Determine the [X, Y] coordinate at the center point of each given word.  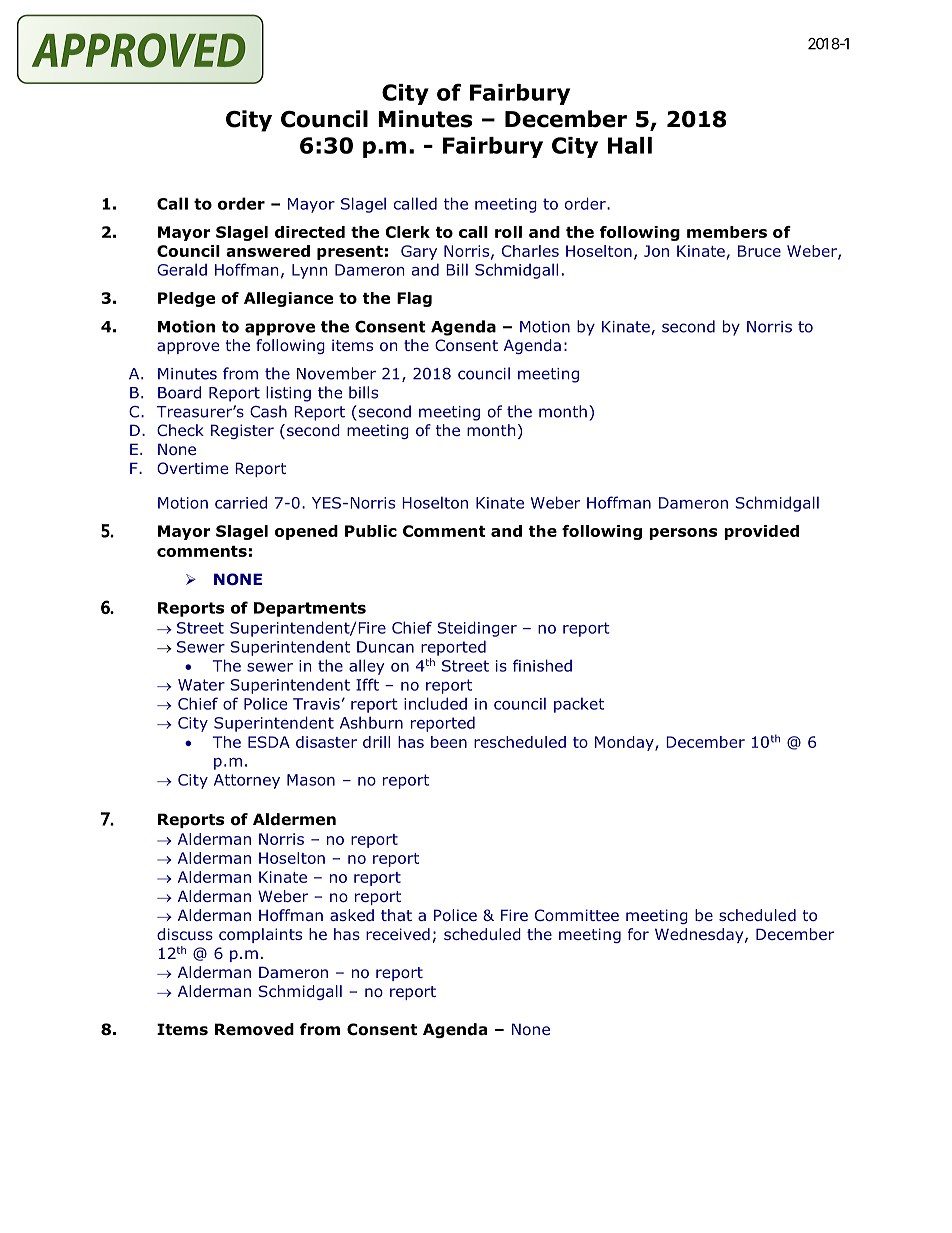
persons [683, 534]
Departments [310, 609]
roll [508, 232]
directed [310, 232]
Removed [254, 1029]
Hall [630, 145]
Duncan [385, 647]
